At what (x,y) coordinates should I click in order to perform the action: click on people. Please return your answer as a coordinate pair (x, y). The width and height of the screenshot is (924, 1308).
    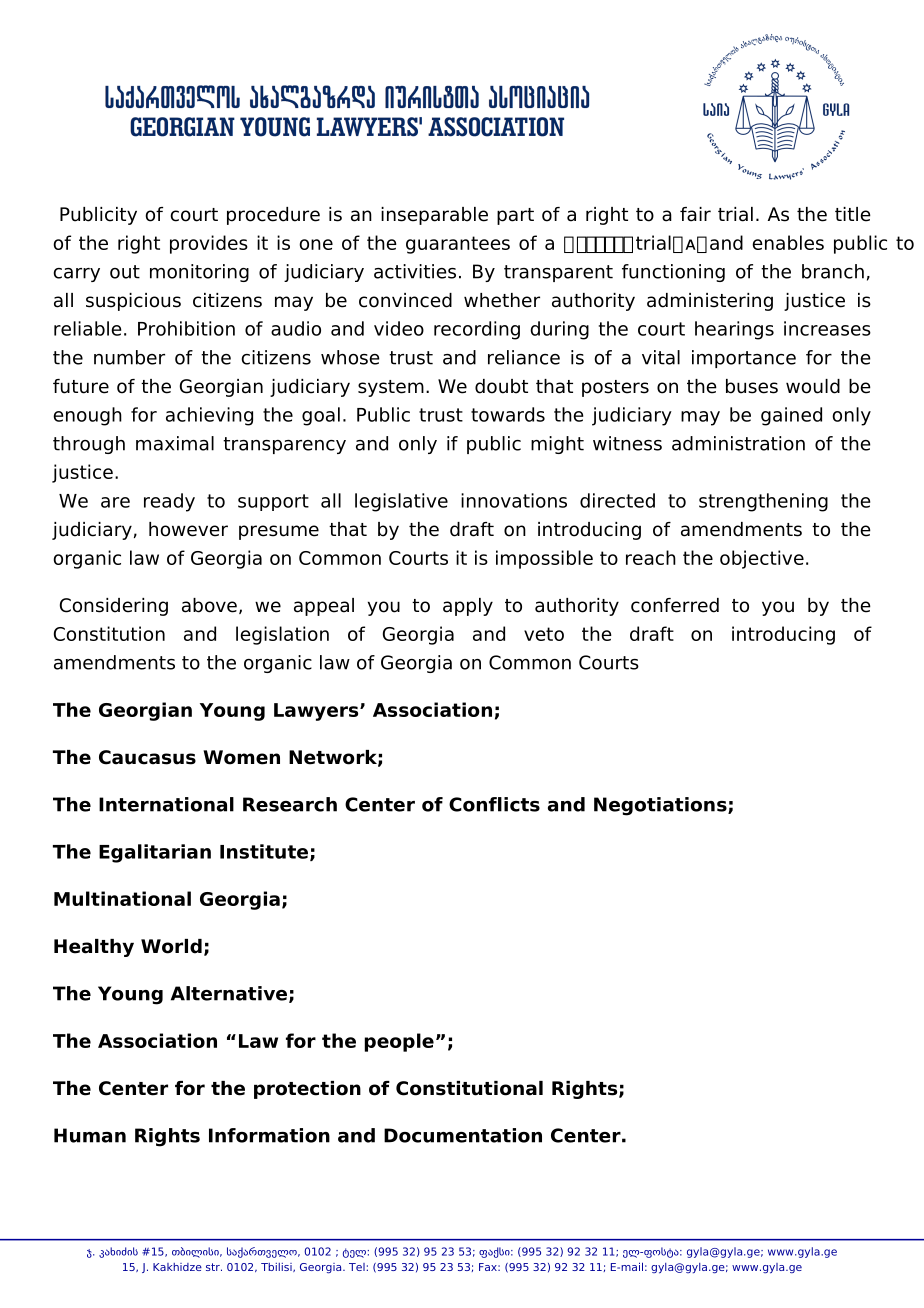
    Looking at the image, I should click on (399, 1042).
